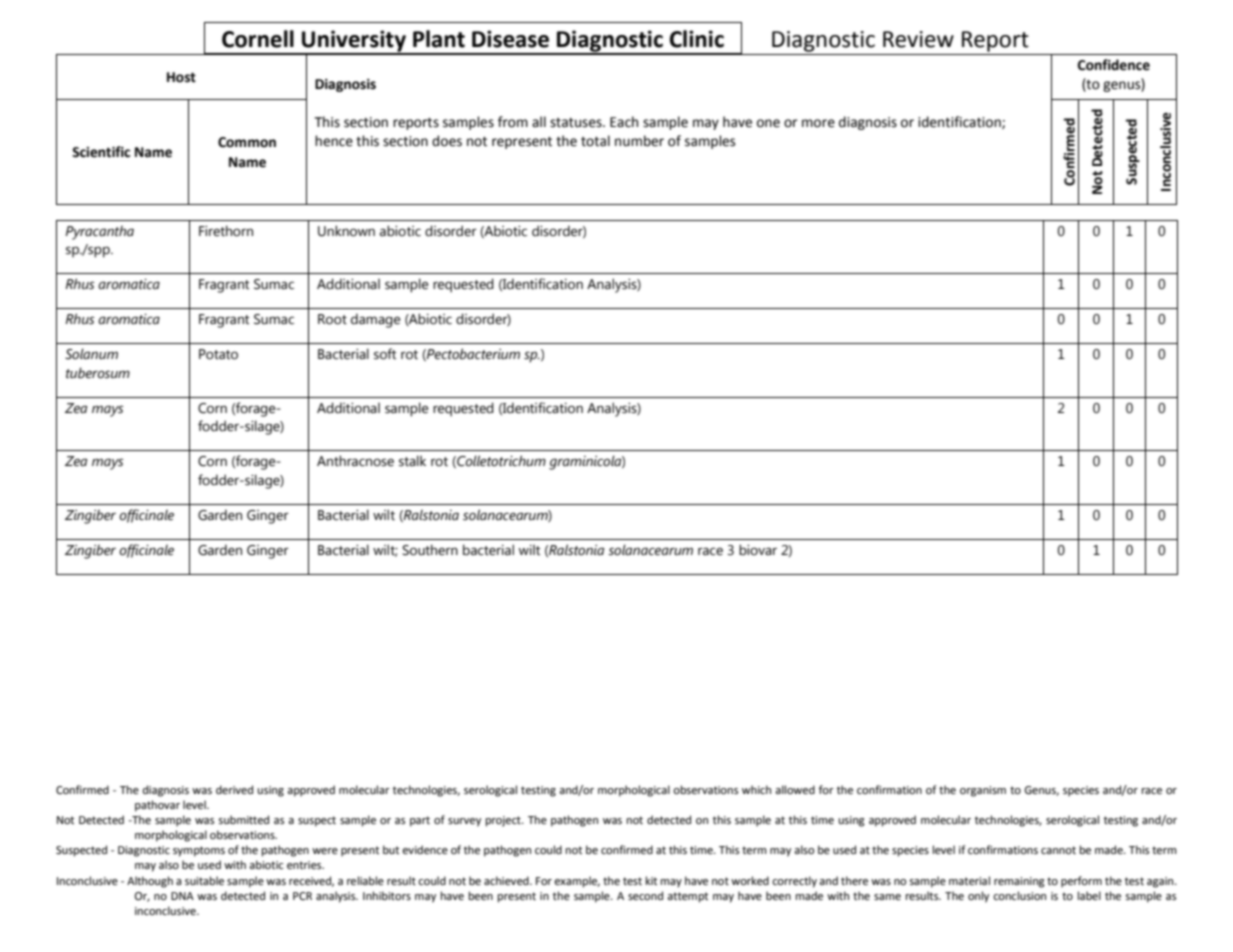  What do you see at coordinates (204, 881) in the document?
I see `suitable` at bounding box center [204, 881].
